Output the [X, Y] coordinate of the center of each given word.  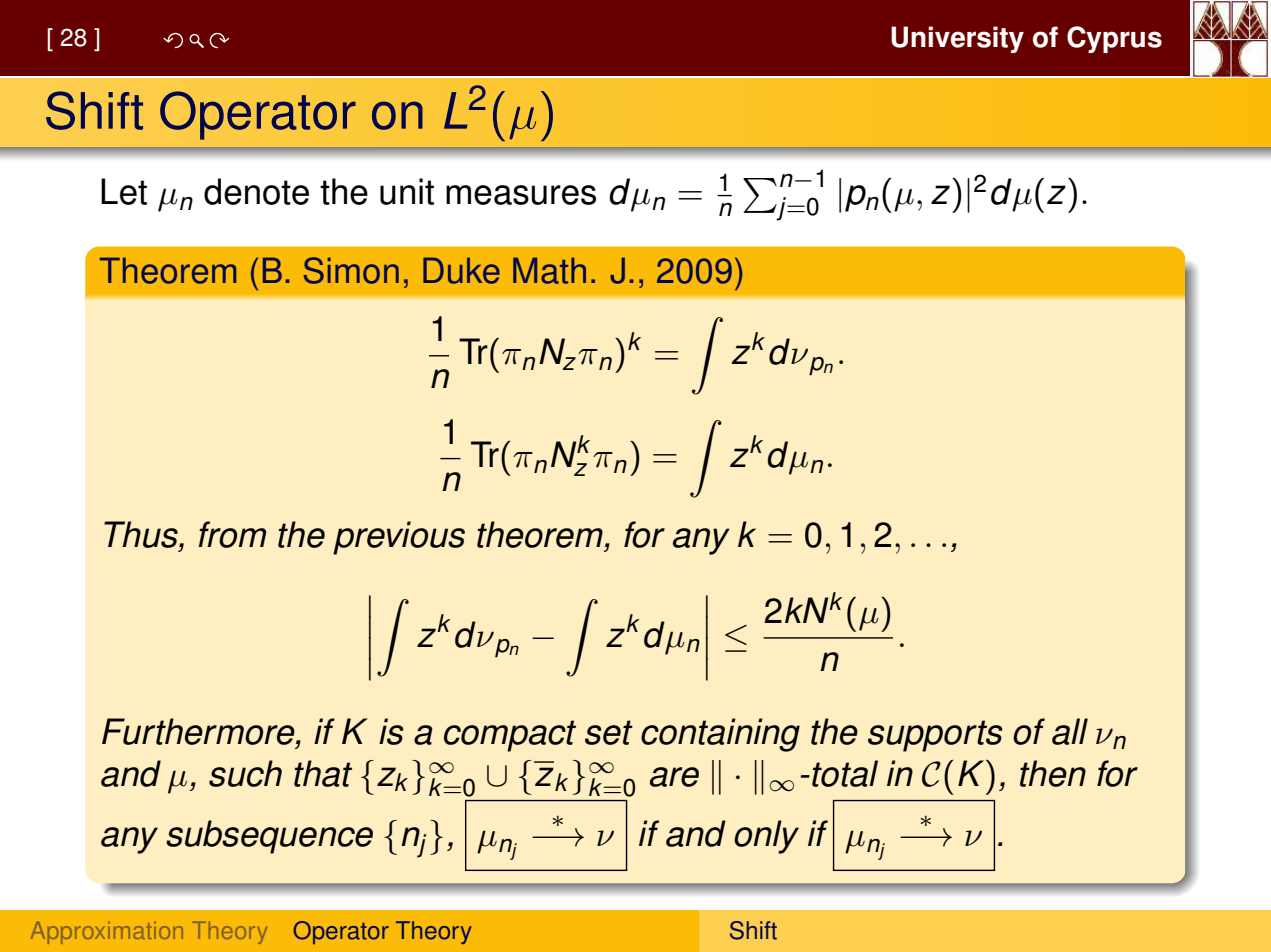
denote [256, 191]
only [766, 837]
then [1053, 773]
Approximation [107, 933]
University [957, 39]
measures [521, 195]
